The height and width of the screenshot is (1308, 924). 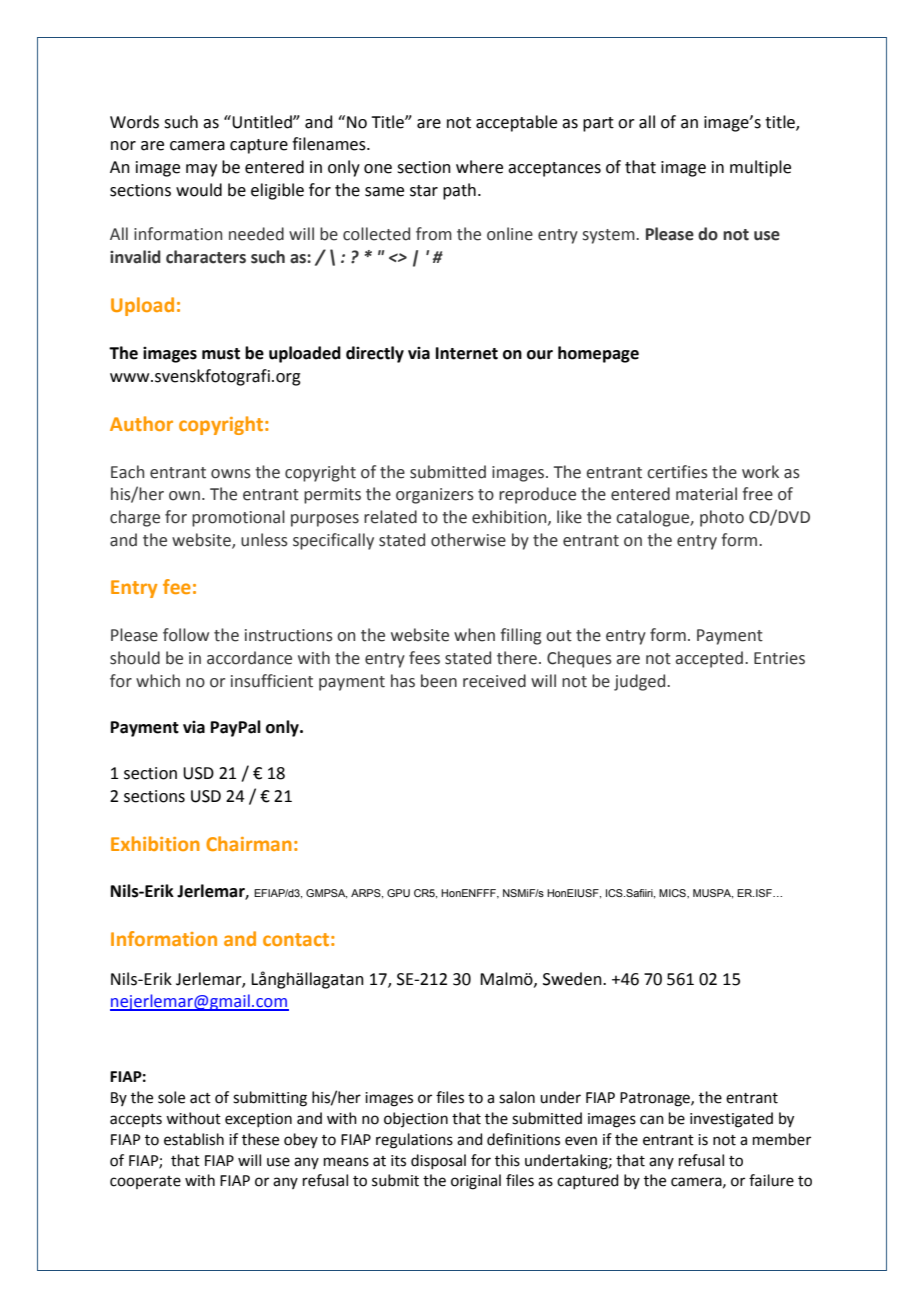 I want to click on organizers, so click(x=435, y=496).
